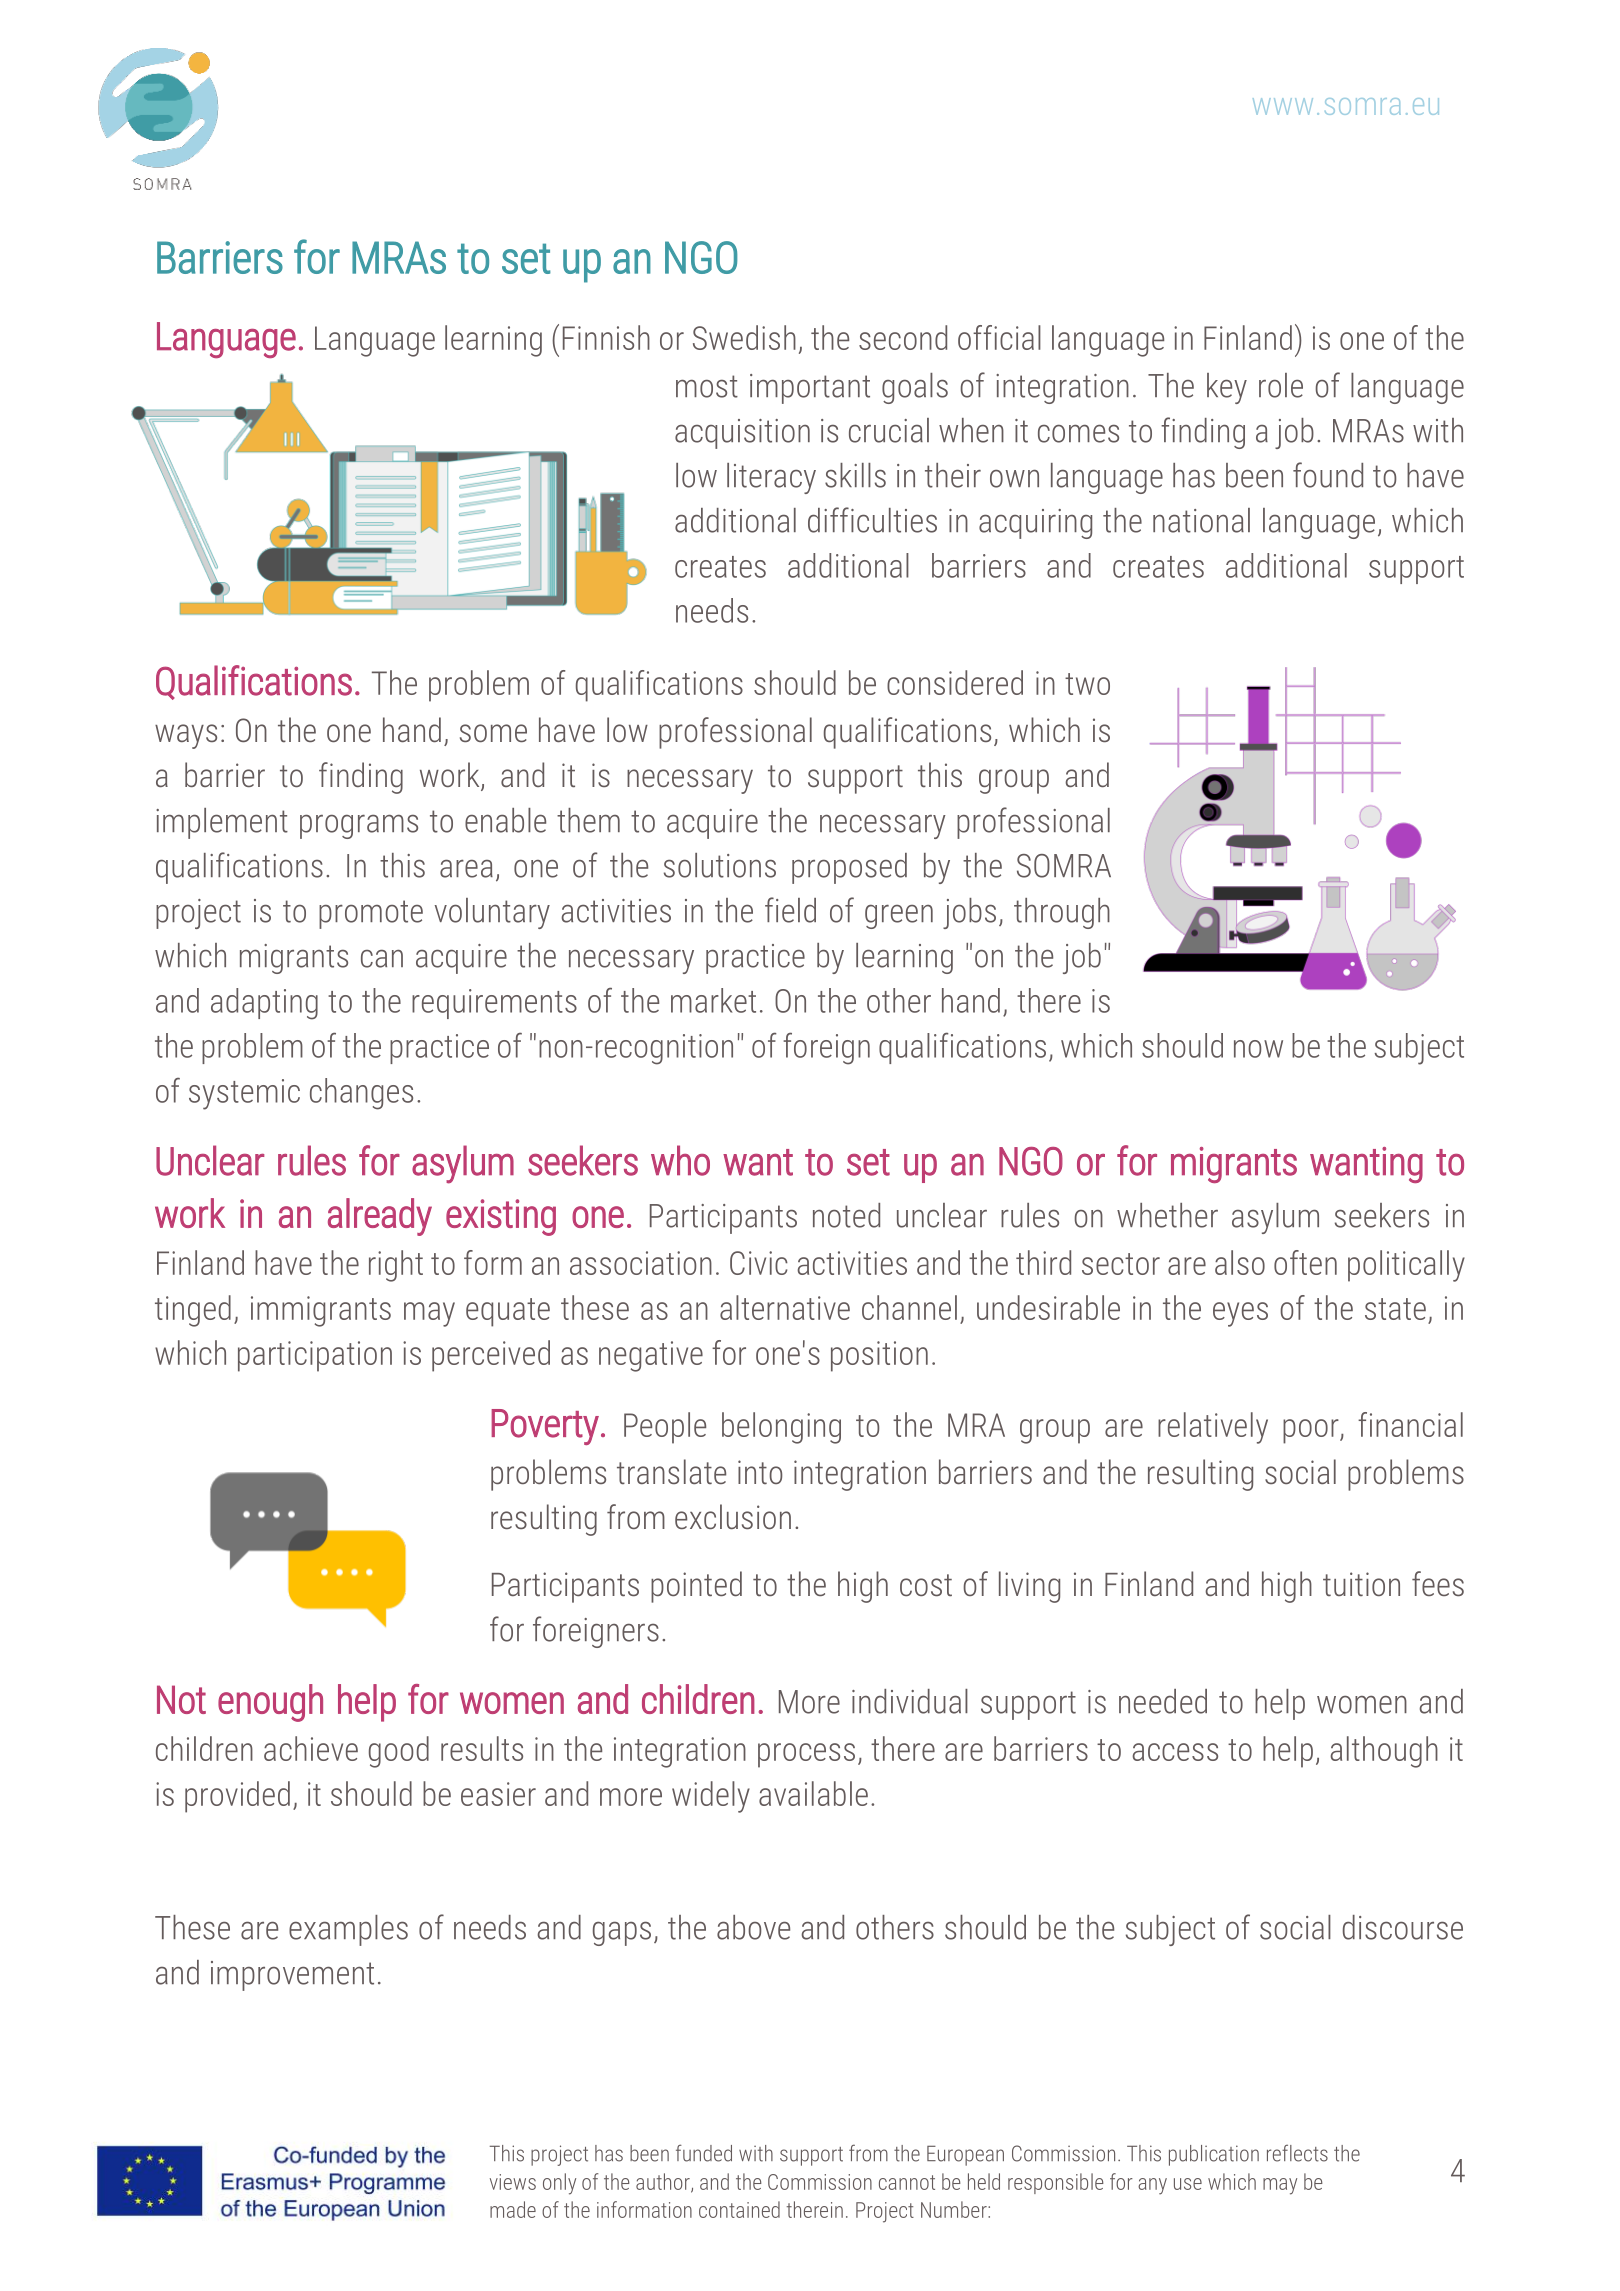 The height and width of the screenshot is (2291, 1620). What do you see at coordinates (1297, 2153) in the screenshot?
I see `reflects` at bounding box center [1297, 2153].
